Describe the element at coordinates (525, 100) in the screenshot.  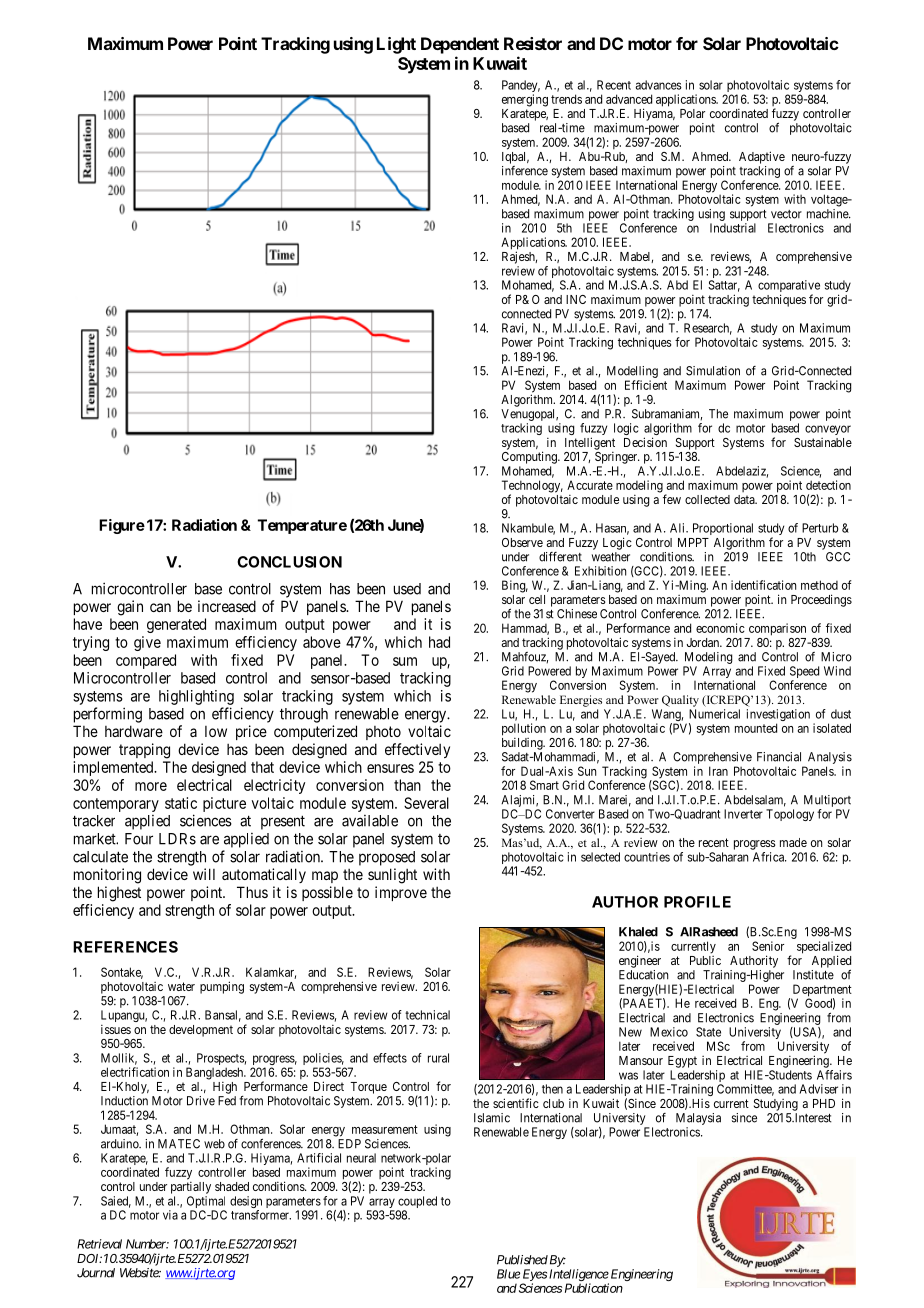
I see `emerging` at that location.
